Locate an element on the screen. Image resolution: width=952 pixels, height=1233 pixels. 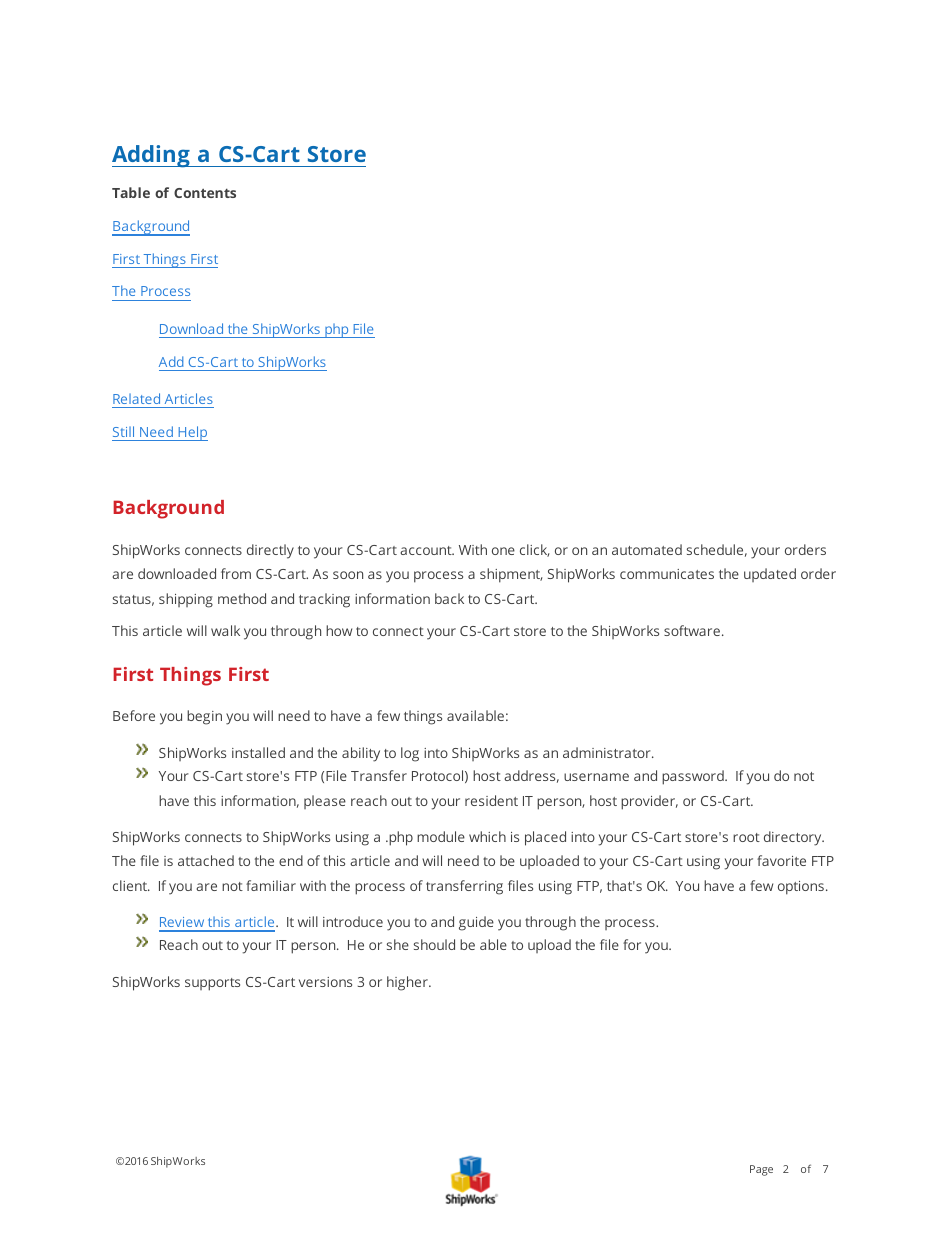
shipment is located at coordinates (511, 575).
